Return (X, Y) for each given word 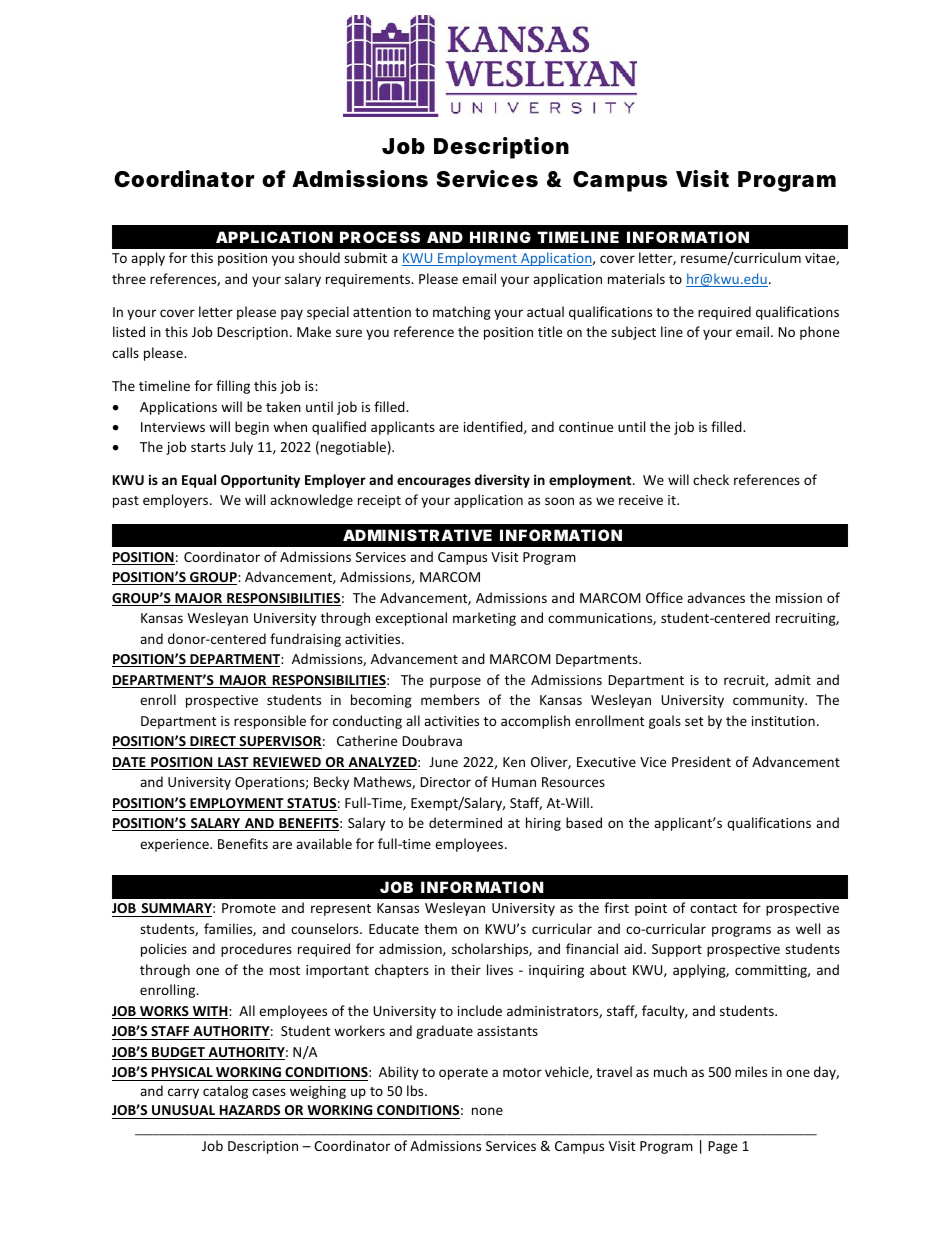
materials (636, 278)
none (487, 1111)
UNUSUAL (183, 1110)
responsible (270, 722)
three (129, 278)
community (769, 701)
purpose (455, 682)
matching (462, 313)
